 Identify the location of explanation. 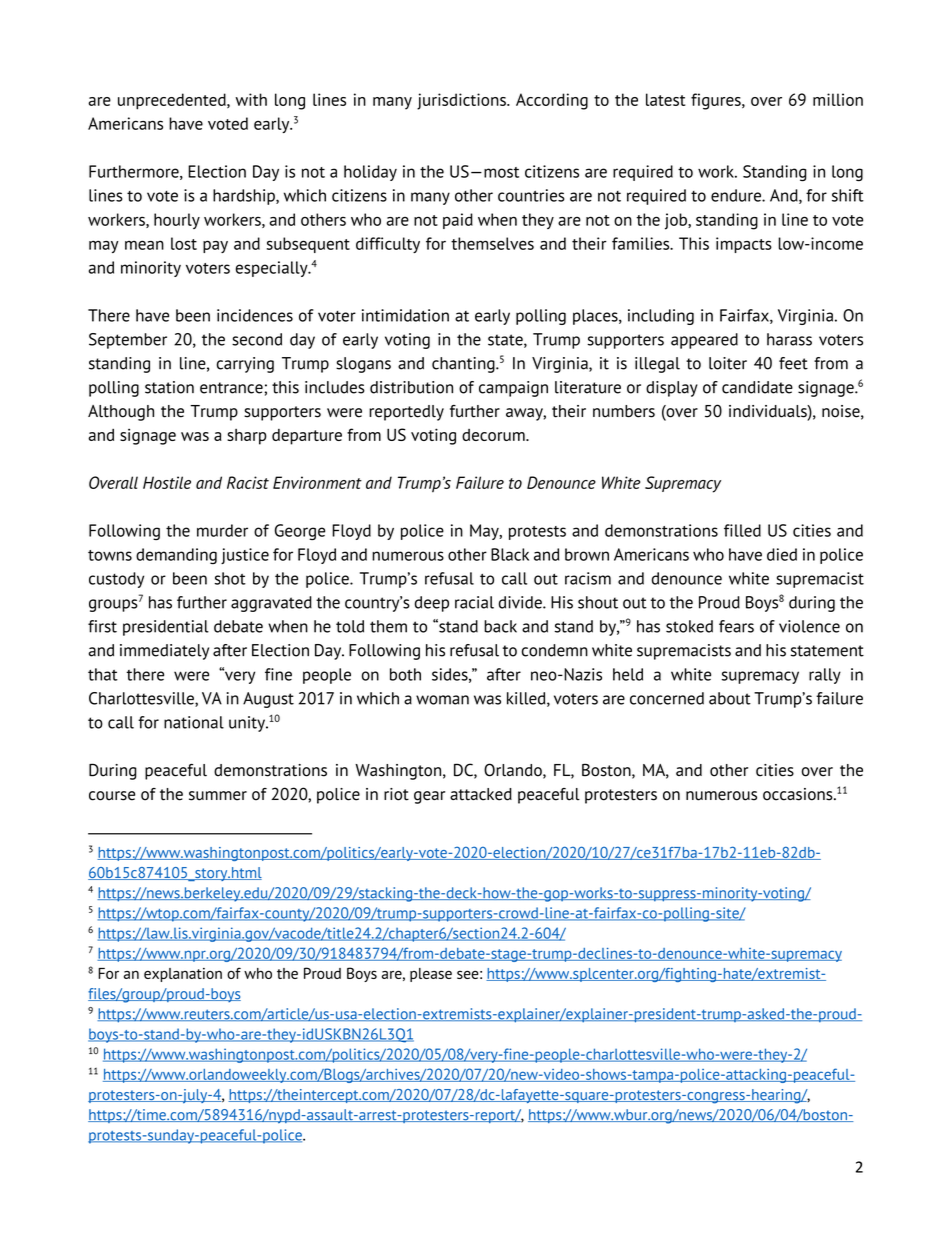
(183, 975).
